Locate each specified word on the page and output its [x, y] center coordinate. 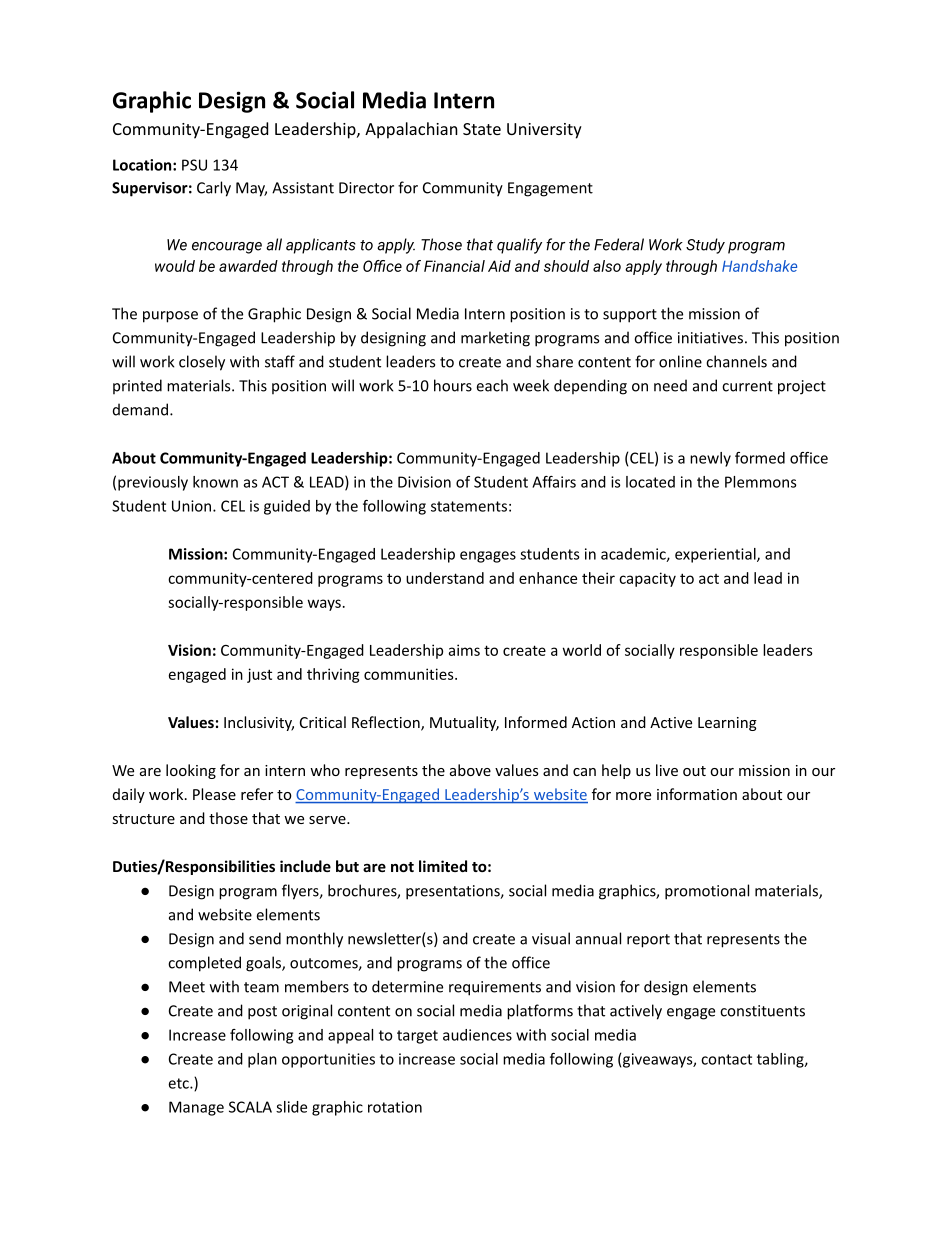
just [259, 675]
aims [464, 650]
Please [214, 794]
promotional [707, 892]
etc [180, 1083]
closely [202, 363]
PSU [194, 165]
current [747, 386]
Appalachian [411, 130]
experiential [716, 555]
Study [705, 246]
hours [453, 385]
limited [443, 866]
